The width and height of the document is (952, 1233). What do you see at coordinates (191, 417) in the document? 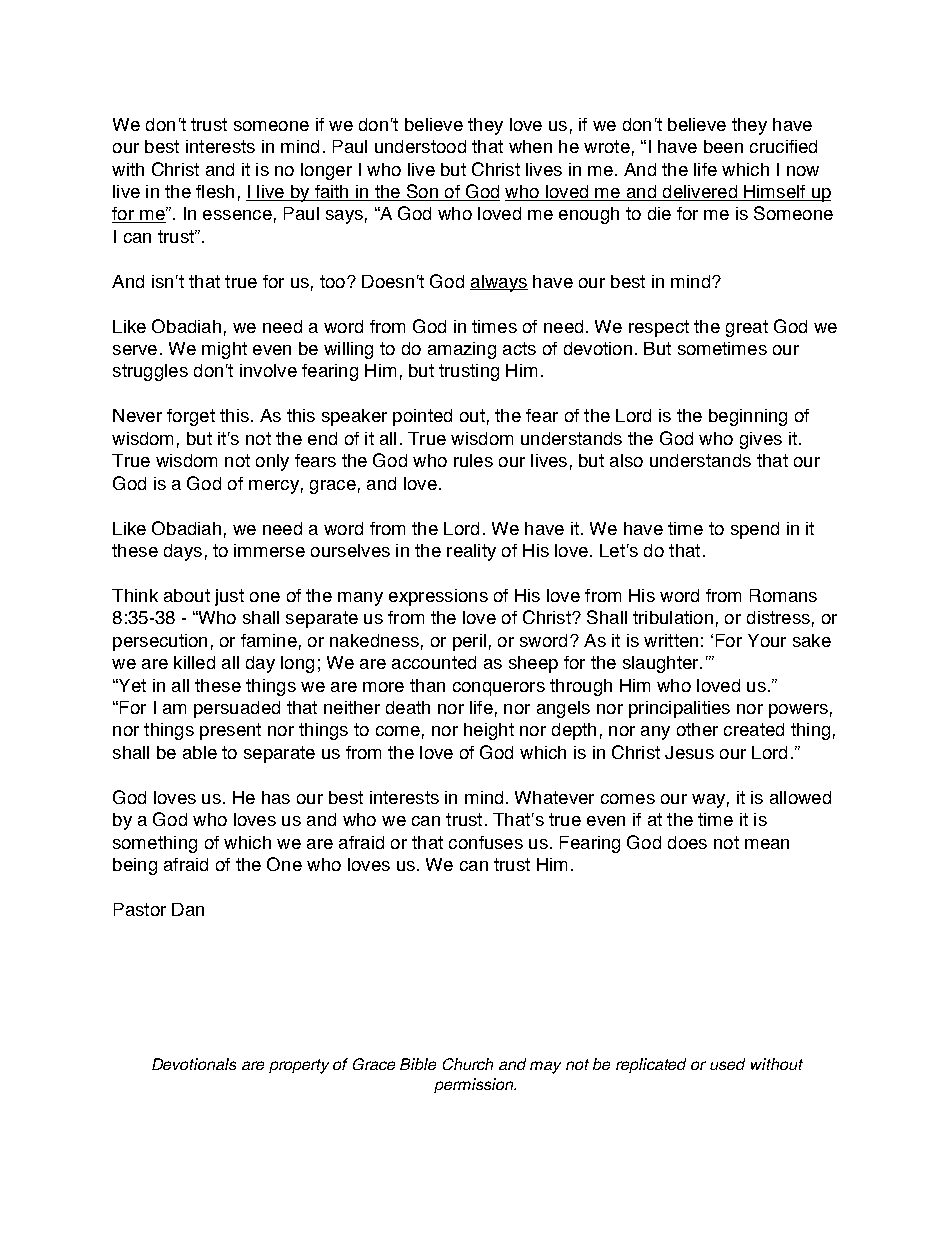
I see `forget` at bounding box center [191, 417].
